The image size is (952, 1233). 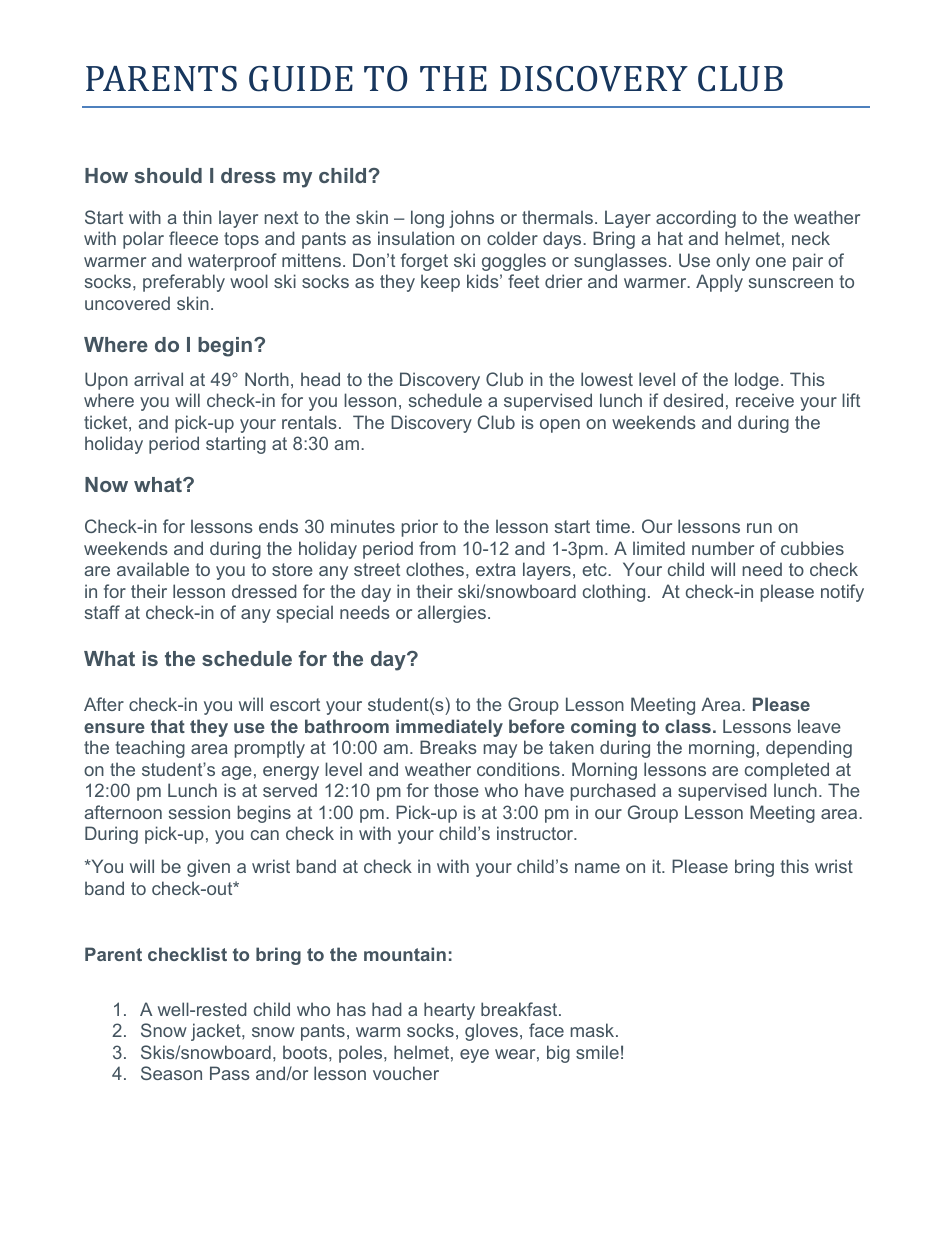 I want to click on completed, so click(x=787, y=771).
